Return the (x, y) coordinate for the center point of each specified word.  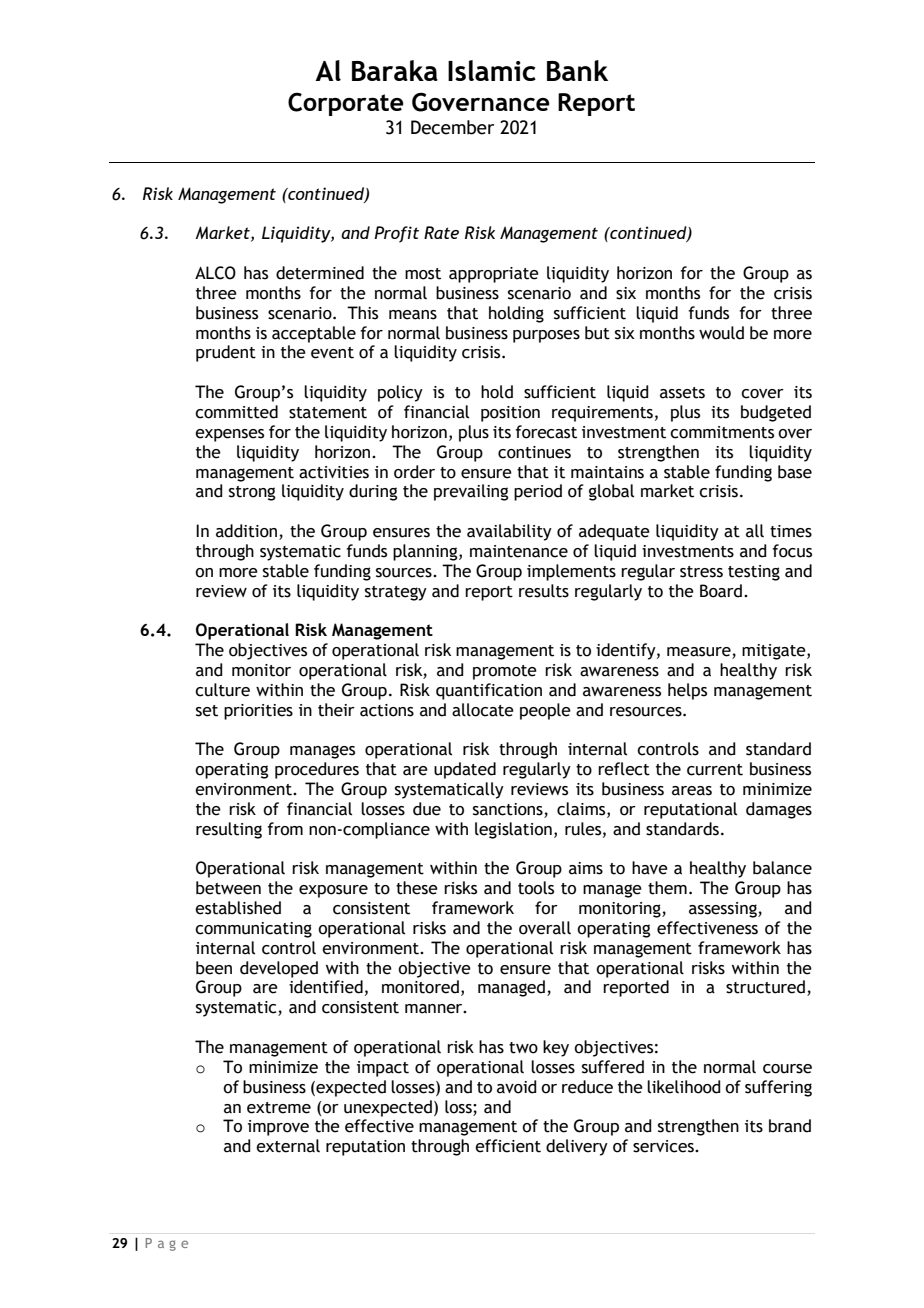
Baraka (395, 70)
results (544, 591)
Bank (577, 70)
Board (721, 591)
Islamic (492, 70)
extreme (279, 1108)
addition (246, 531)
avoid (517, 1087)
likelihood (684, 1087)
